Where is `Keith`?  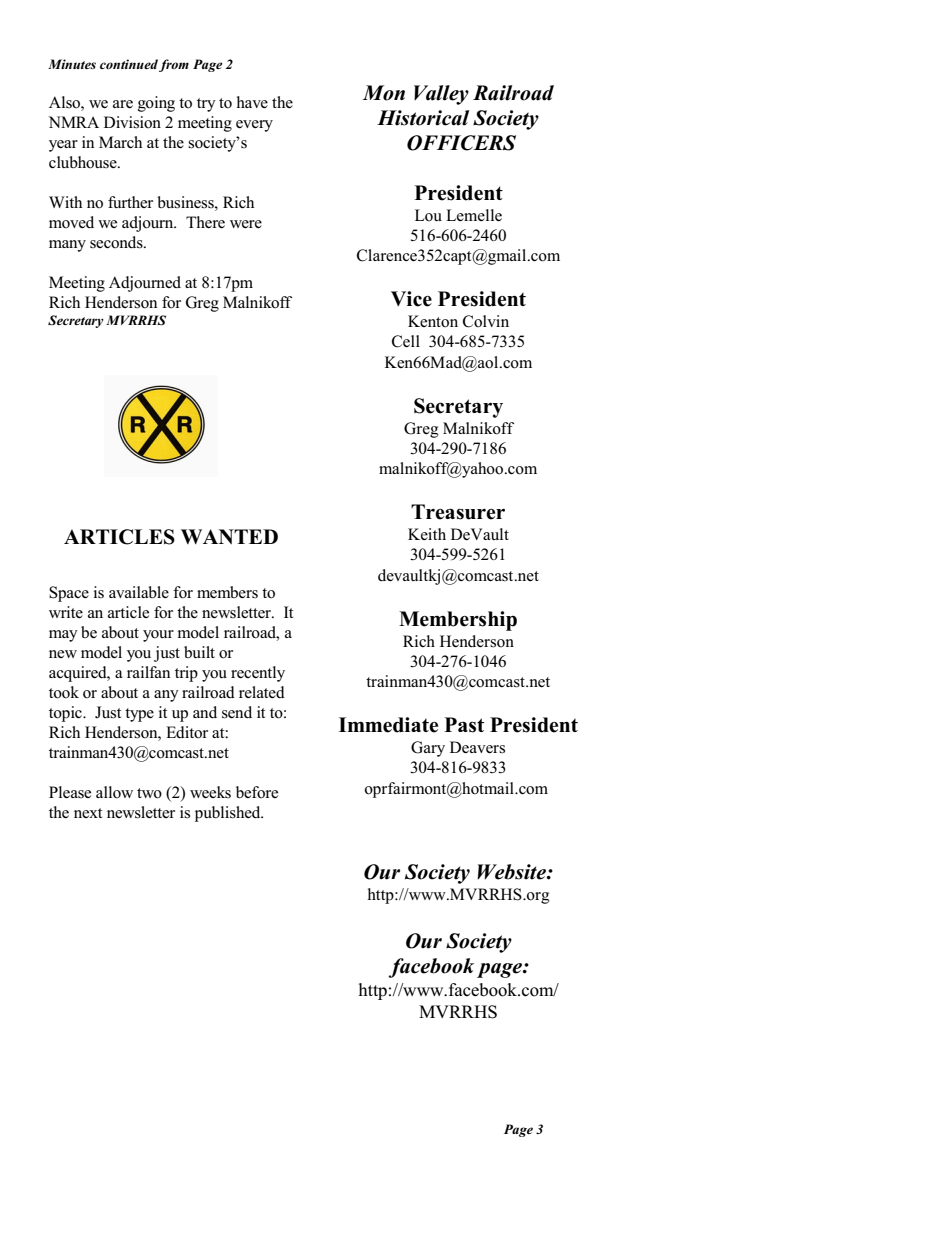
Keith is located at coordinates (427, 534).
